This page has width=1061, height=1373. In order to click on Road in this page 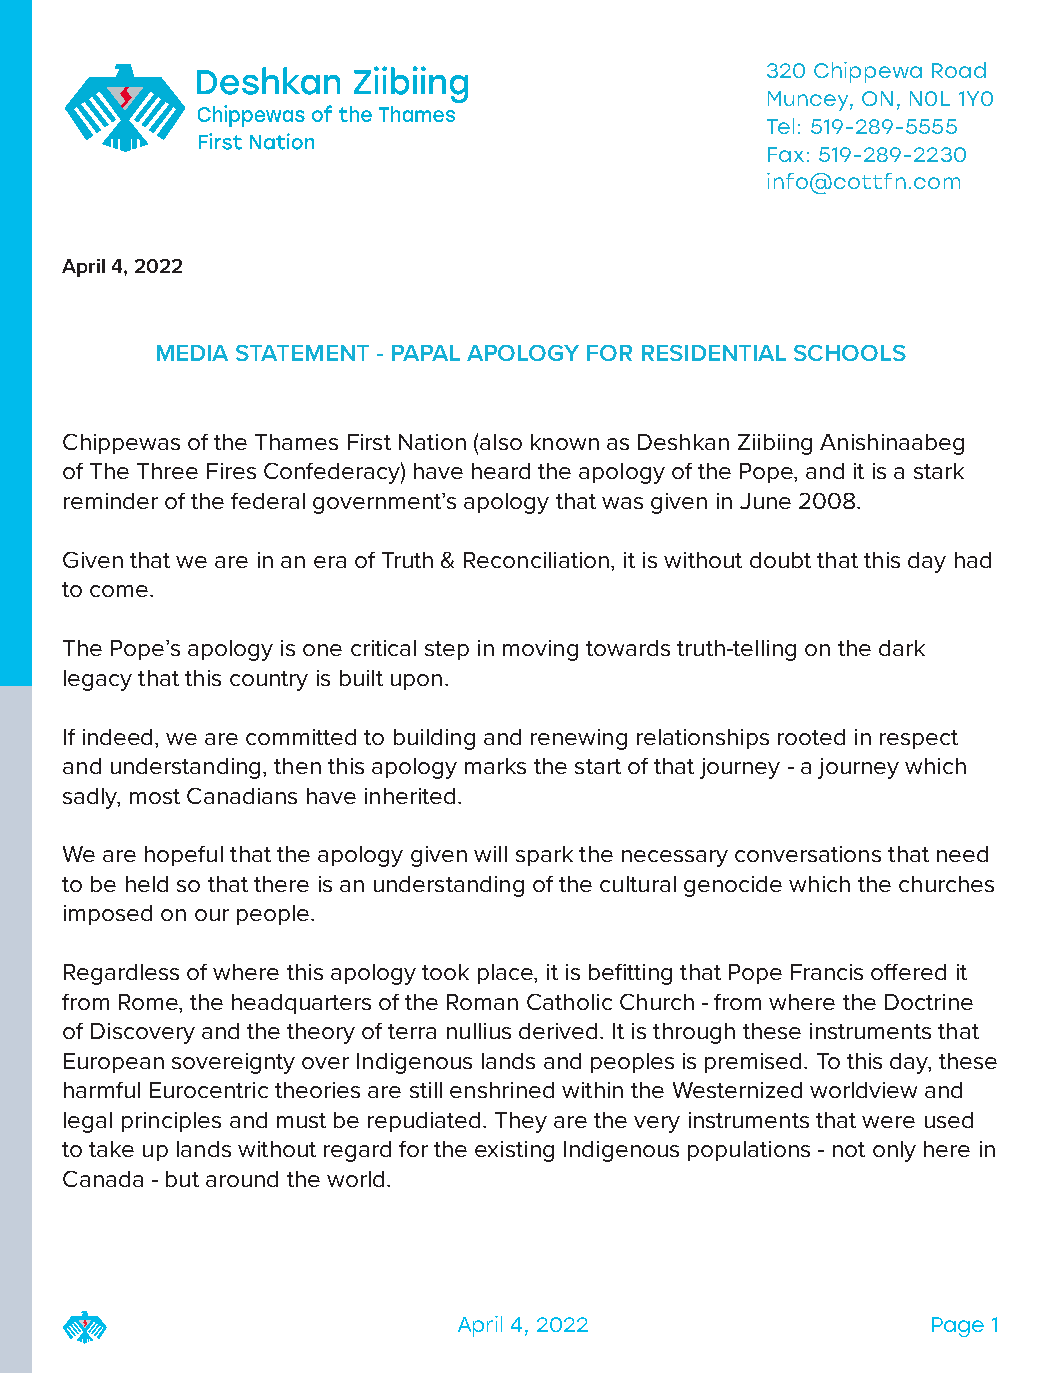, I will do `click(959, 70)`.
